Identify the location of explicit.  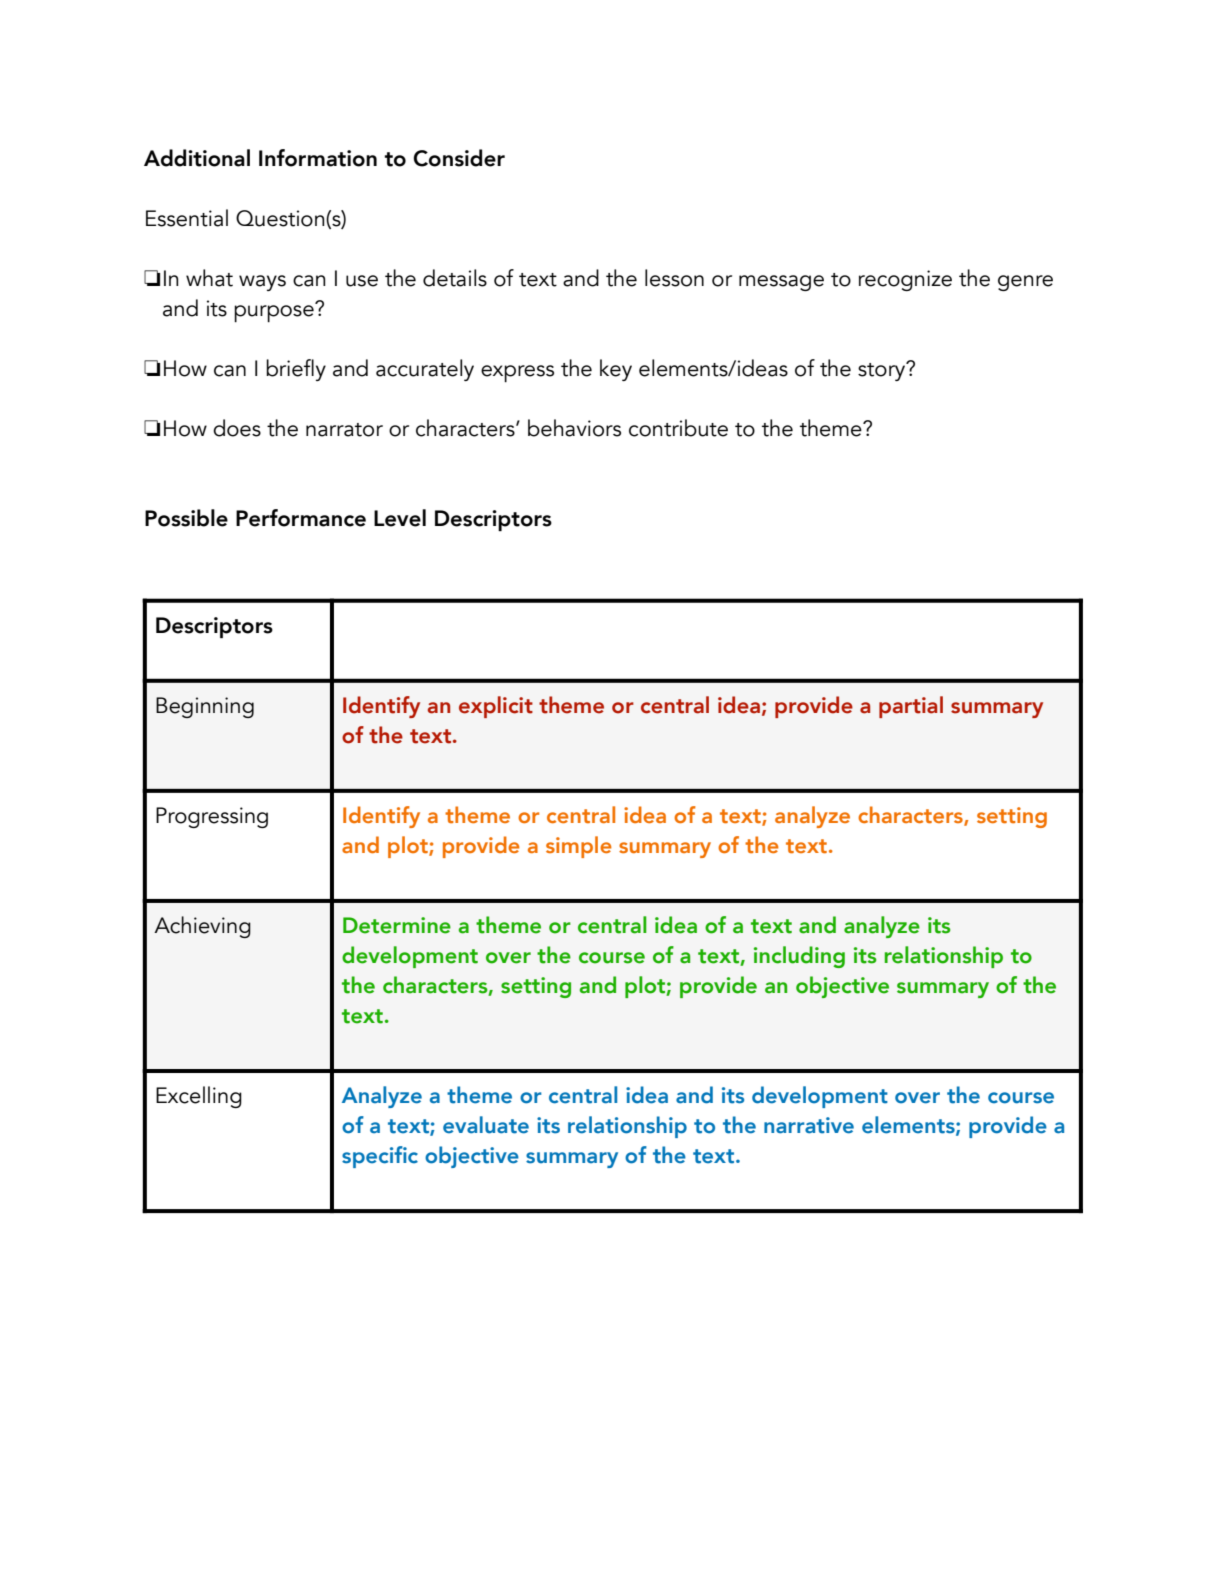
(496, 707).
